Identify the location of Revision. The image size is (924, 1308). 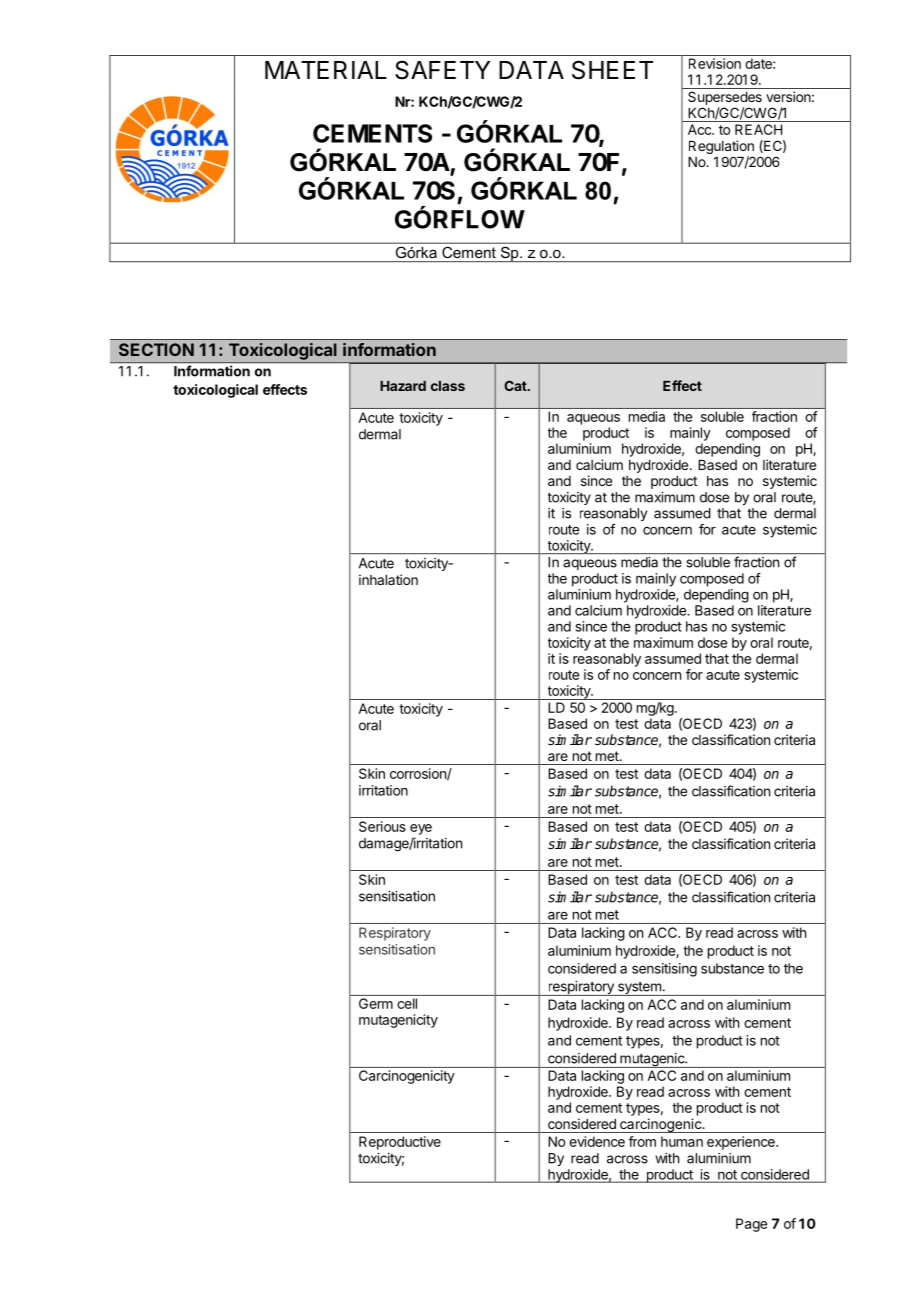
(715, 63).
